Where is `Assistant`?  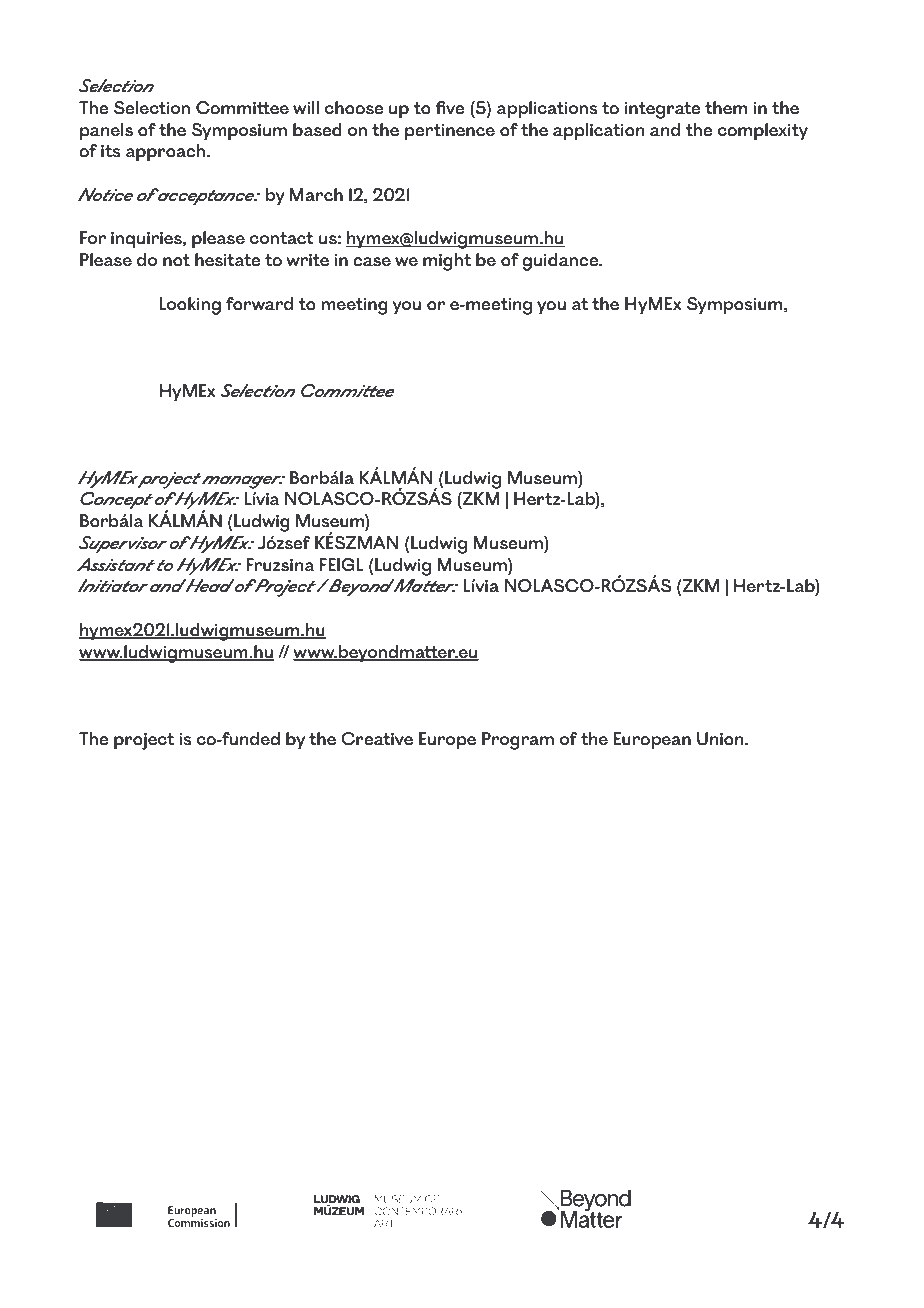 Assistant is located at coordinates (116, 564).
